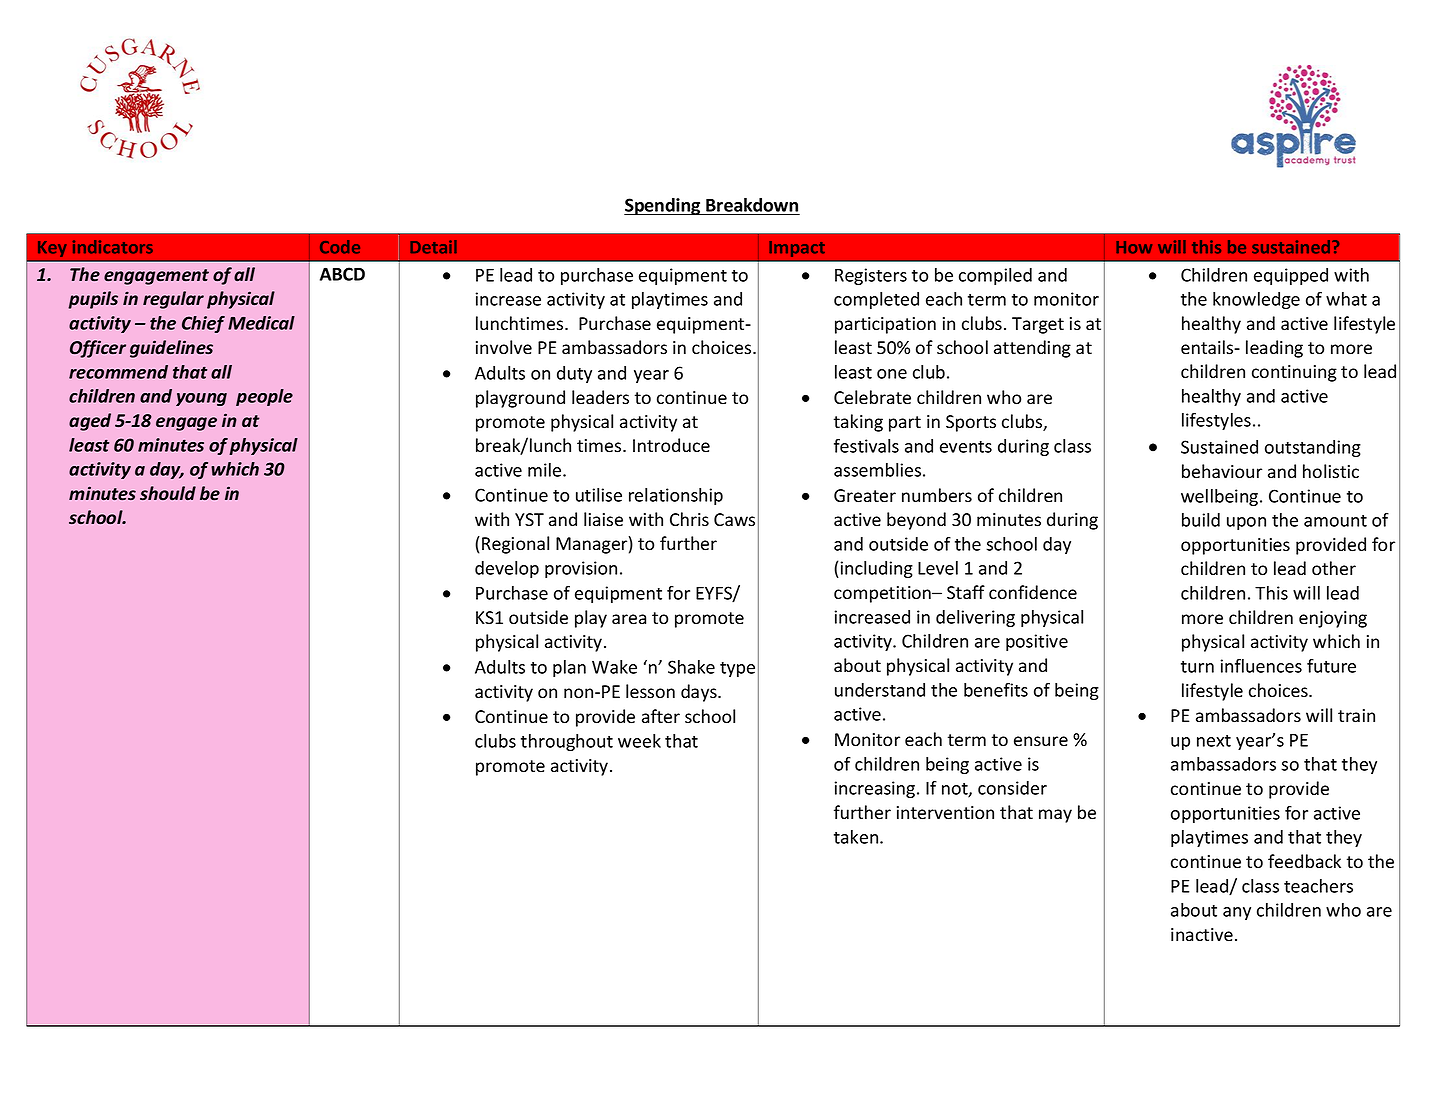 The height and width of the screenshot is (1108, 1433). Describe the element at coordinates (663, 206) in the screenshot. I see `Spending` at that location.
